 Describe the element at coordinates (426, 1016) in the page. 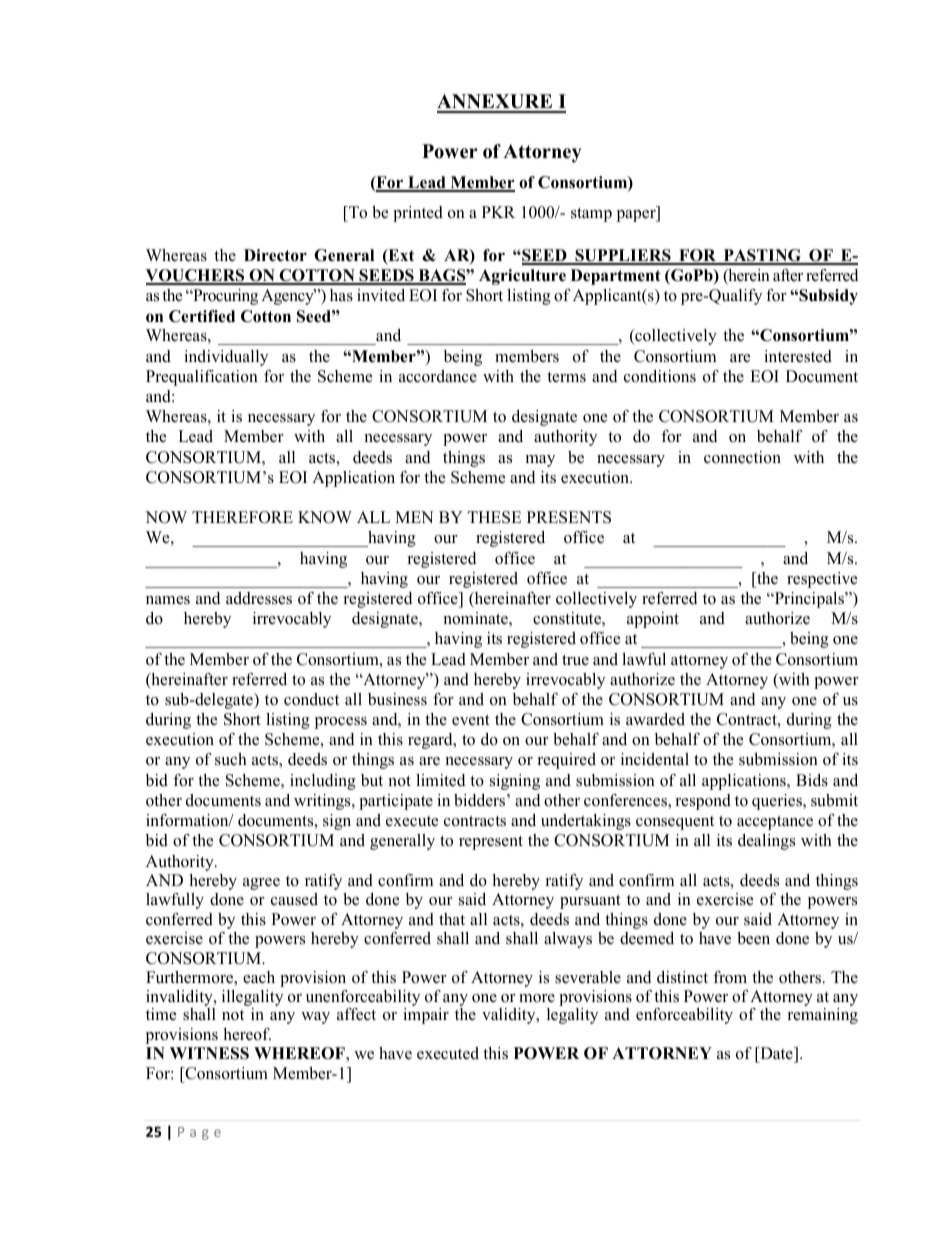

I see `impair` at that location.
